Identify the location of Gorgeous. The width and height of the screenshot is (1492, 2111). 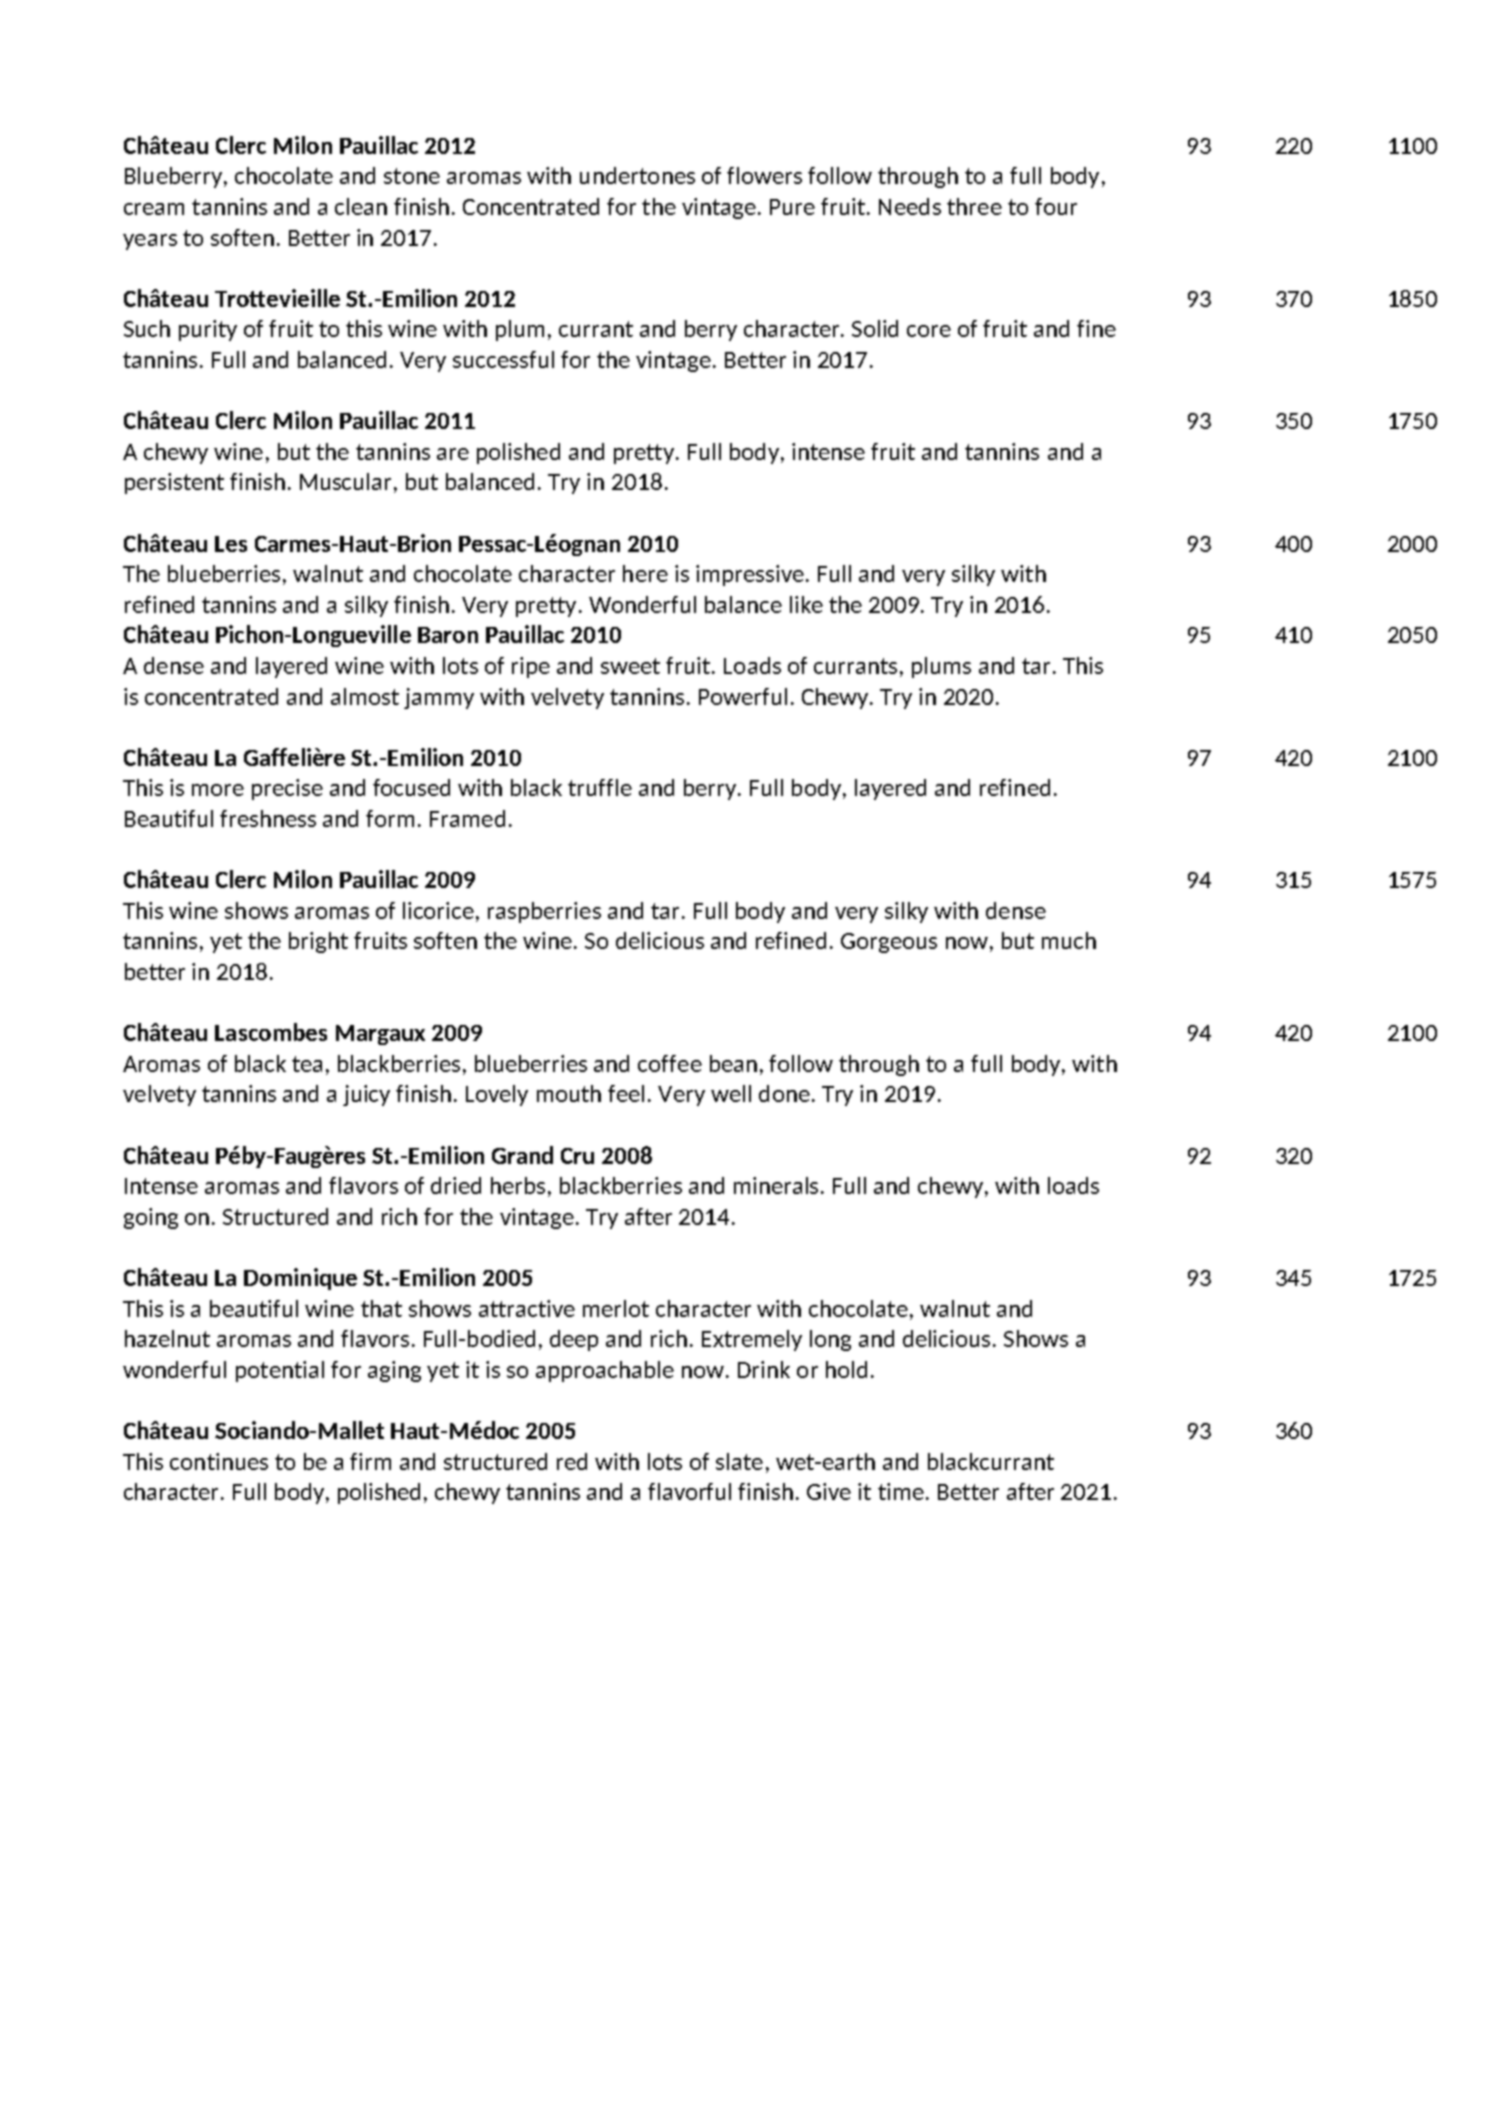
(889, 943).
